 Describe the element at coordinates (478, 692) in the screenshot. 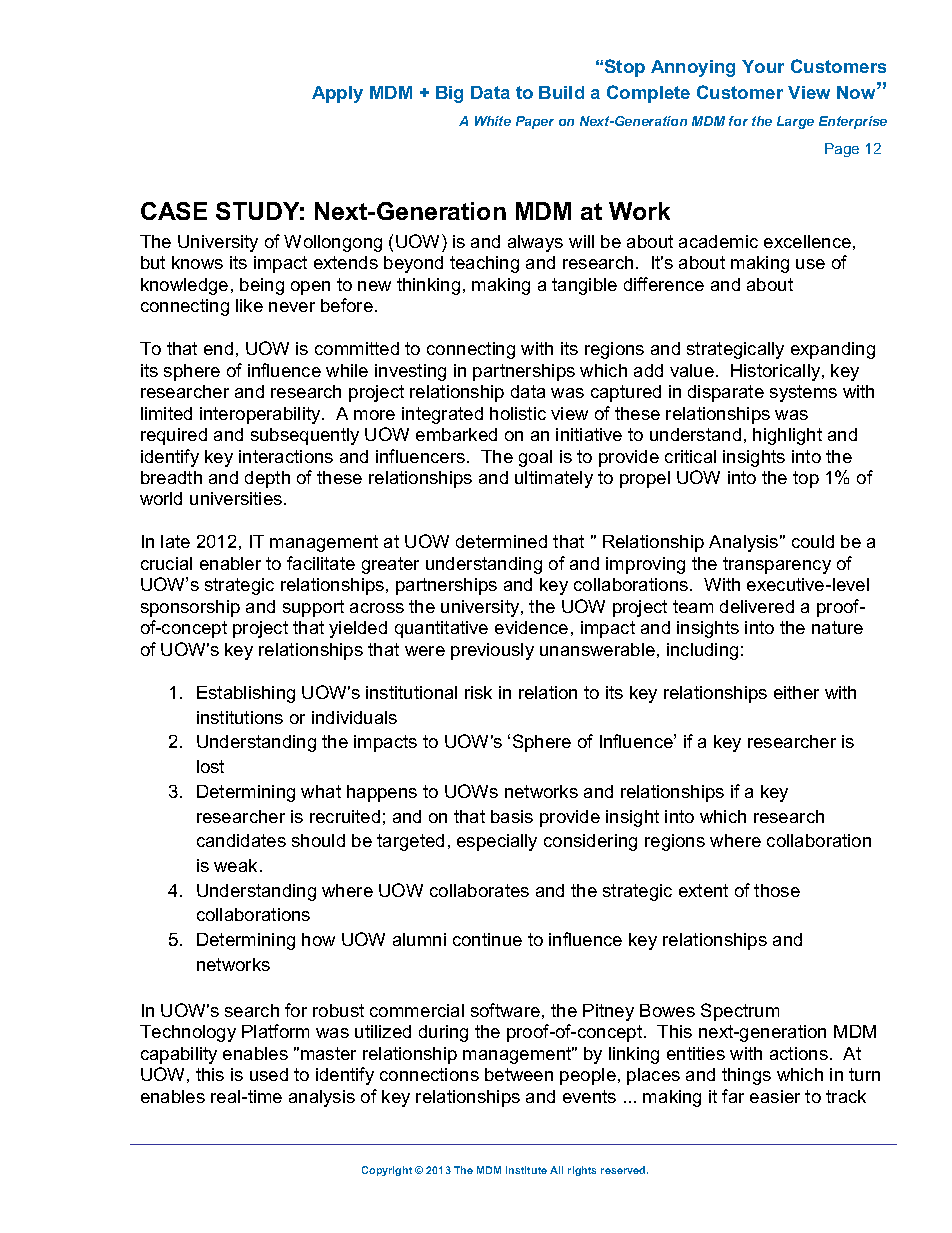

I see `risk` at that location.
